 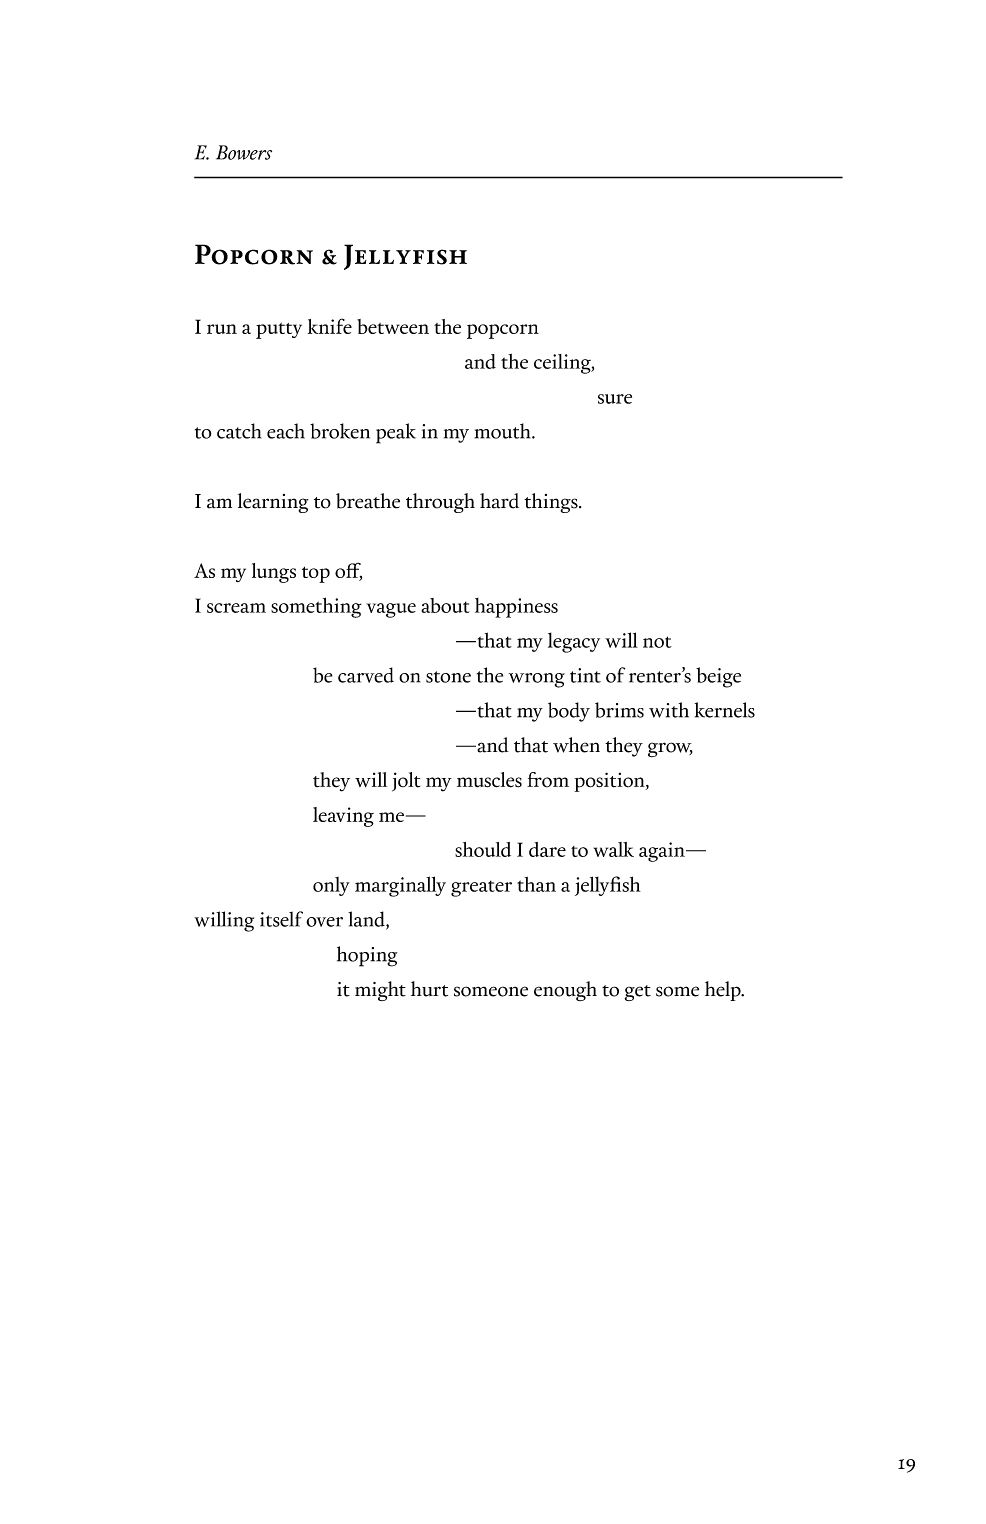 I want to click on again, so click(x=663, y=852).
